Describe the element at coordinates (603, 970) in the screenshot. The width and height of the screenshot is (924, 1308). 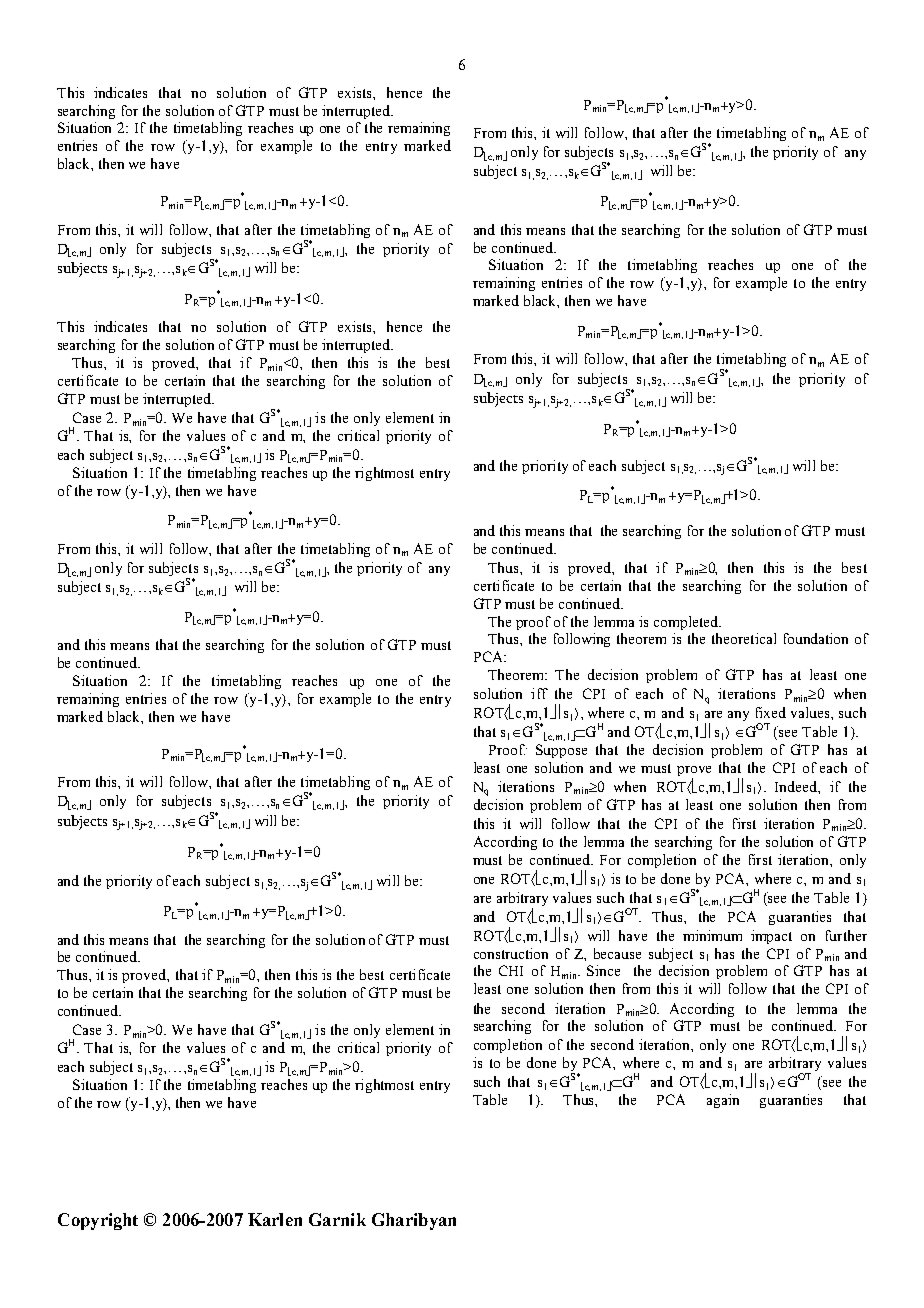
I see `Since` at that location.
